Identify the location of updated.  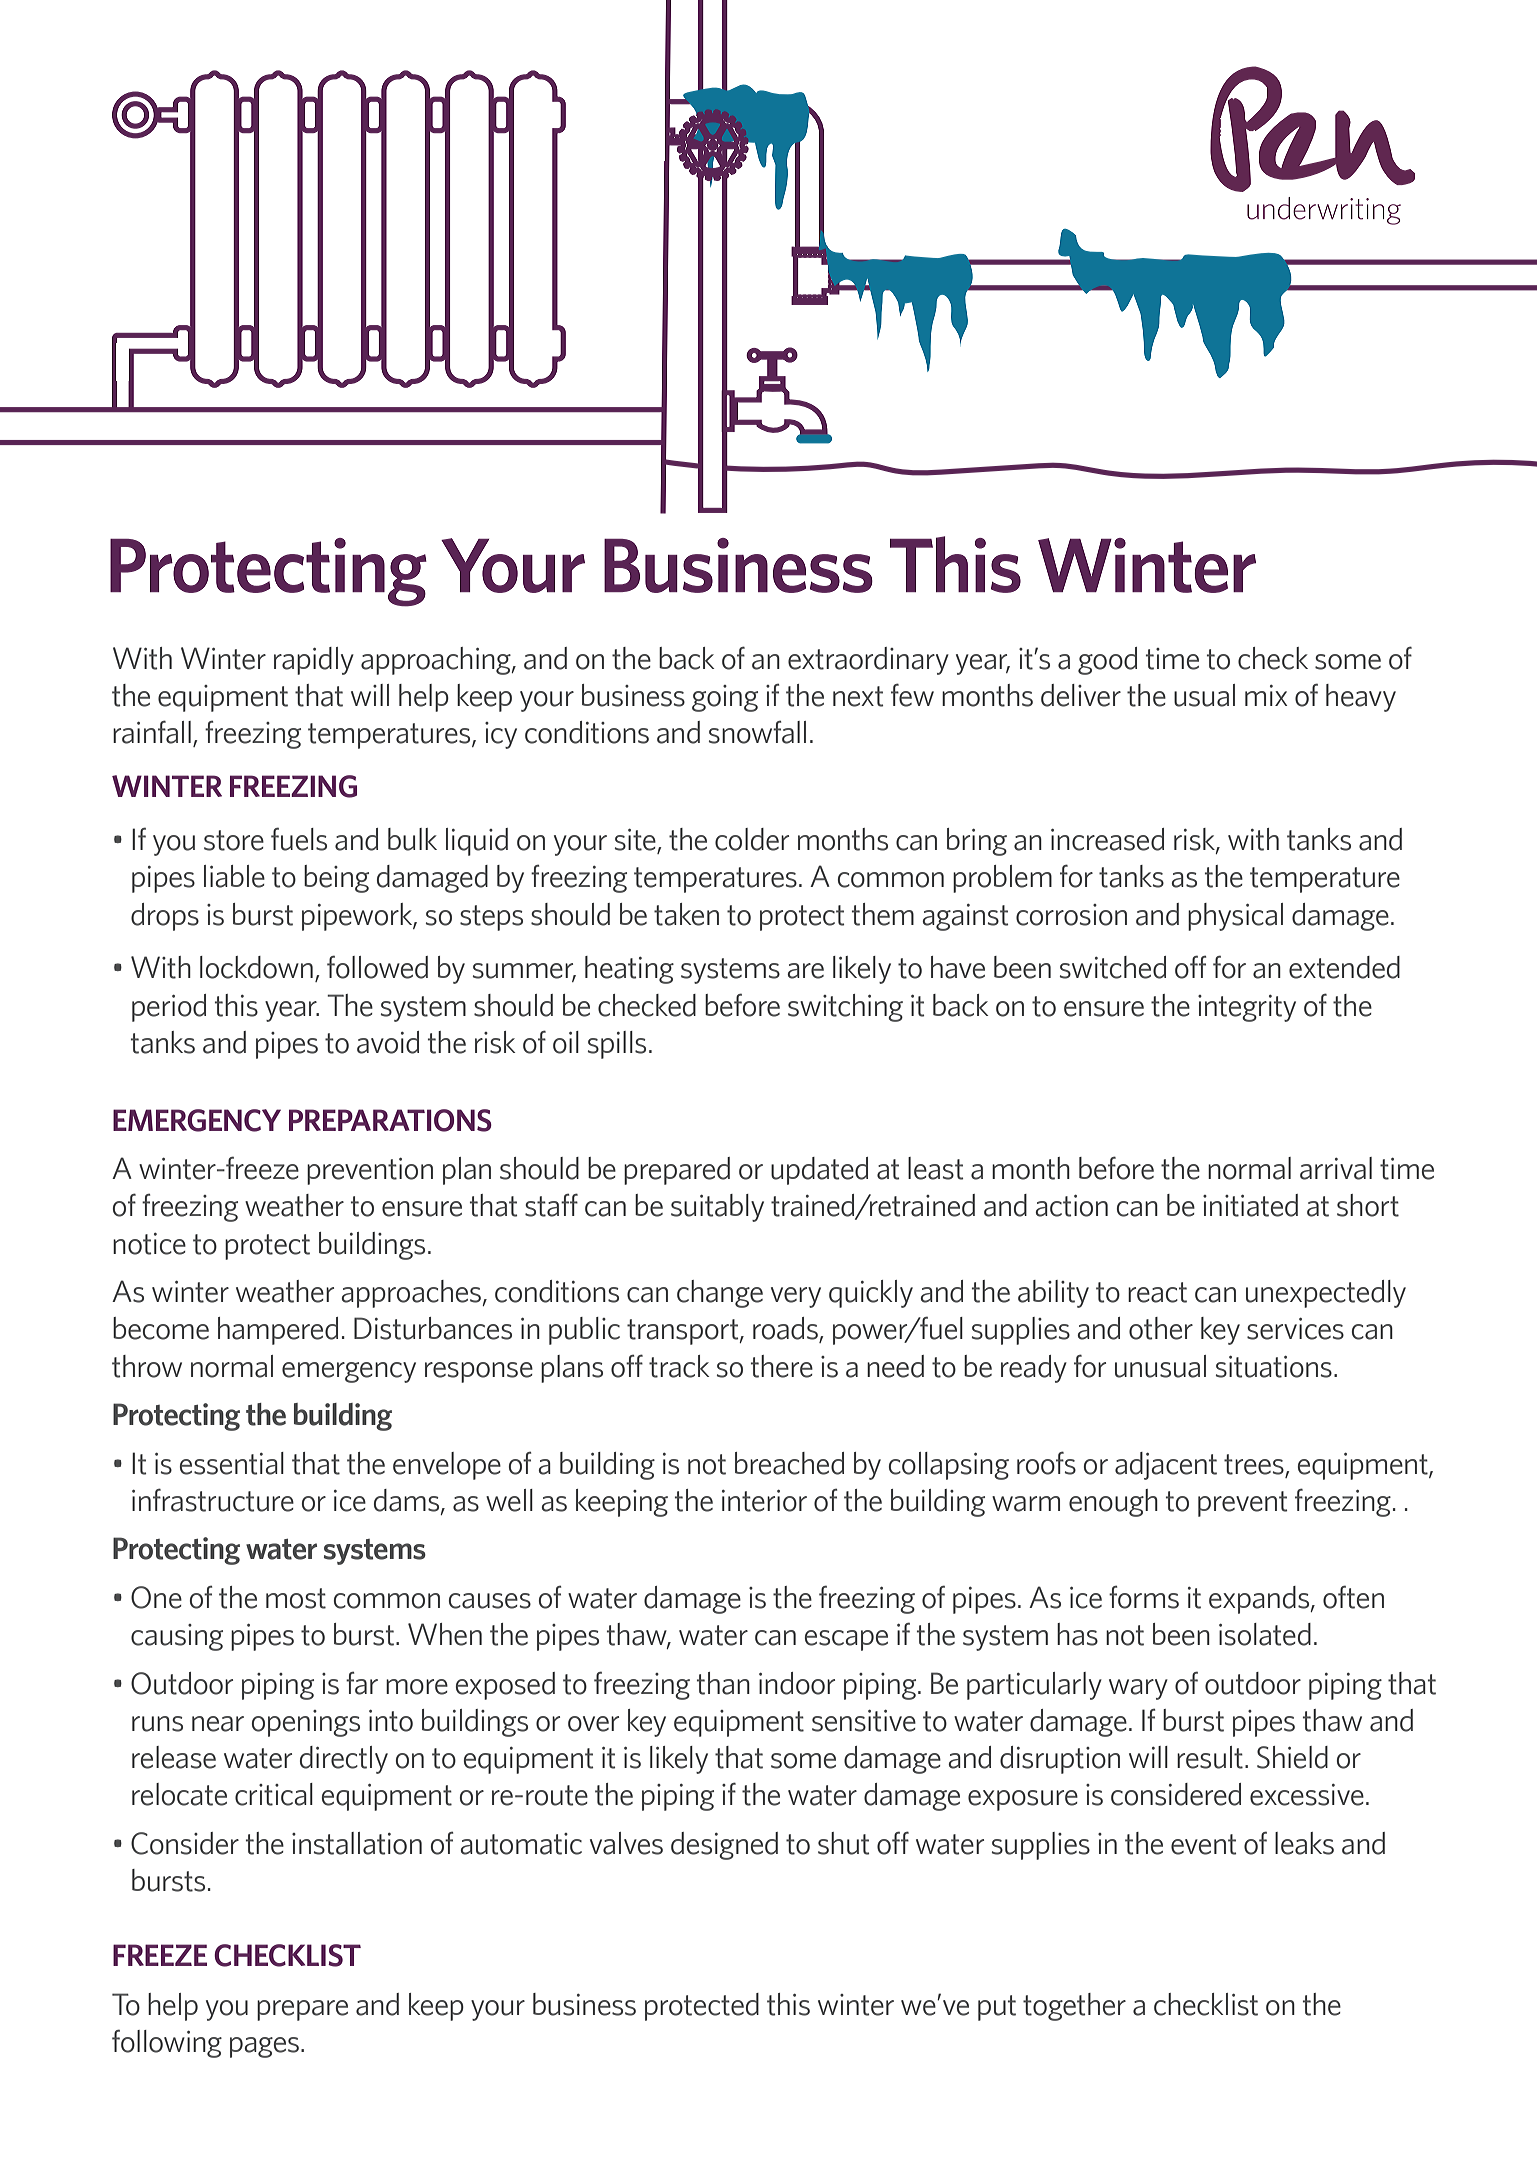
(819, 1171).
